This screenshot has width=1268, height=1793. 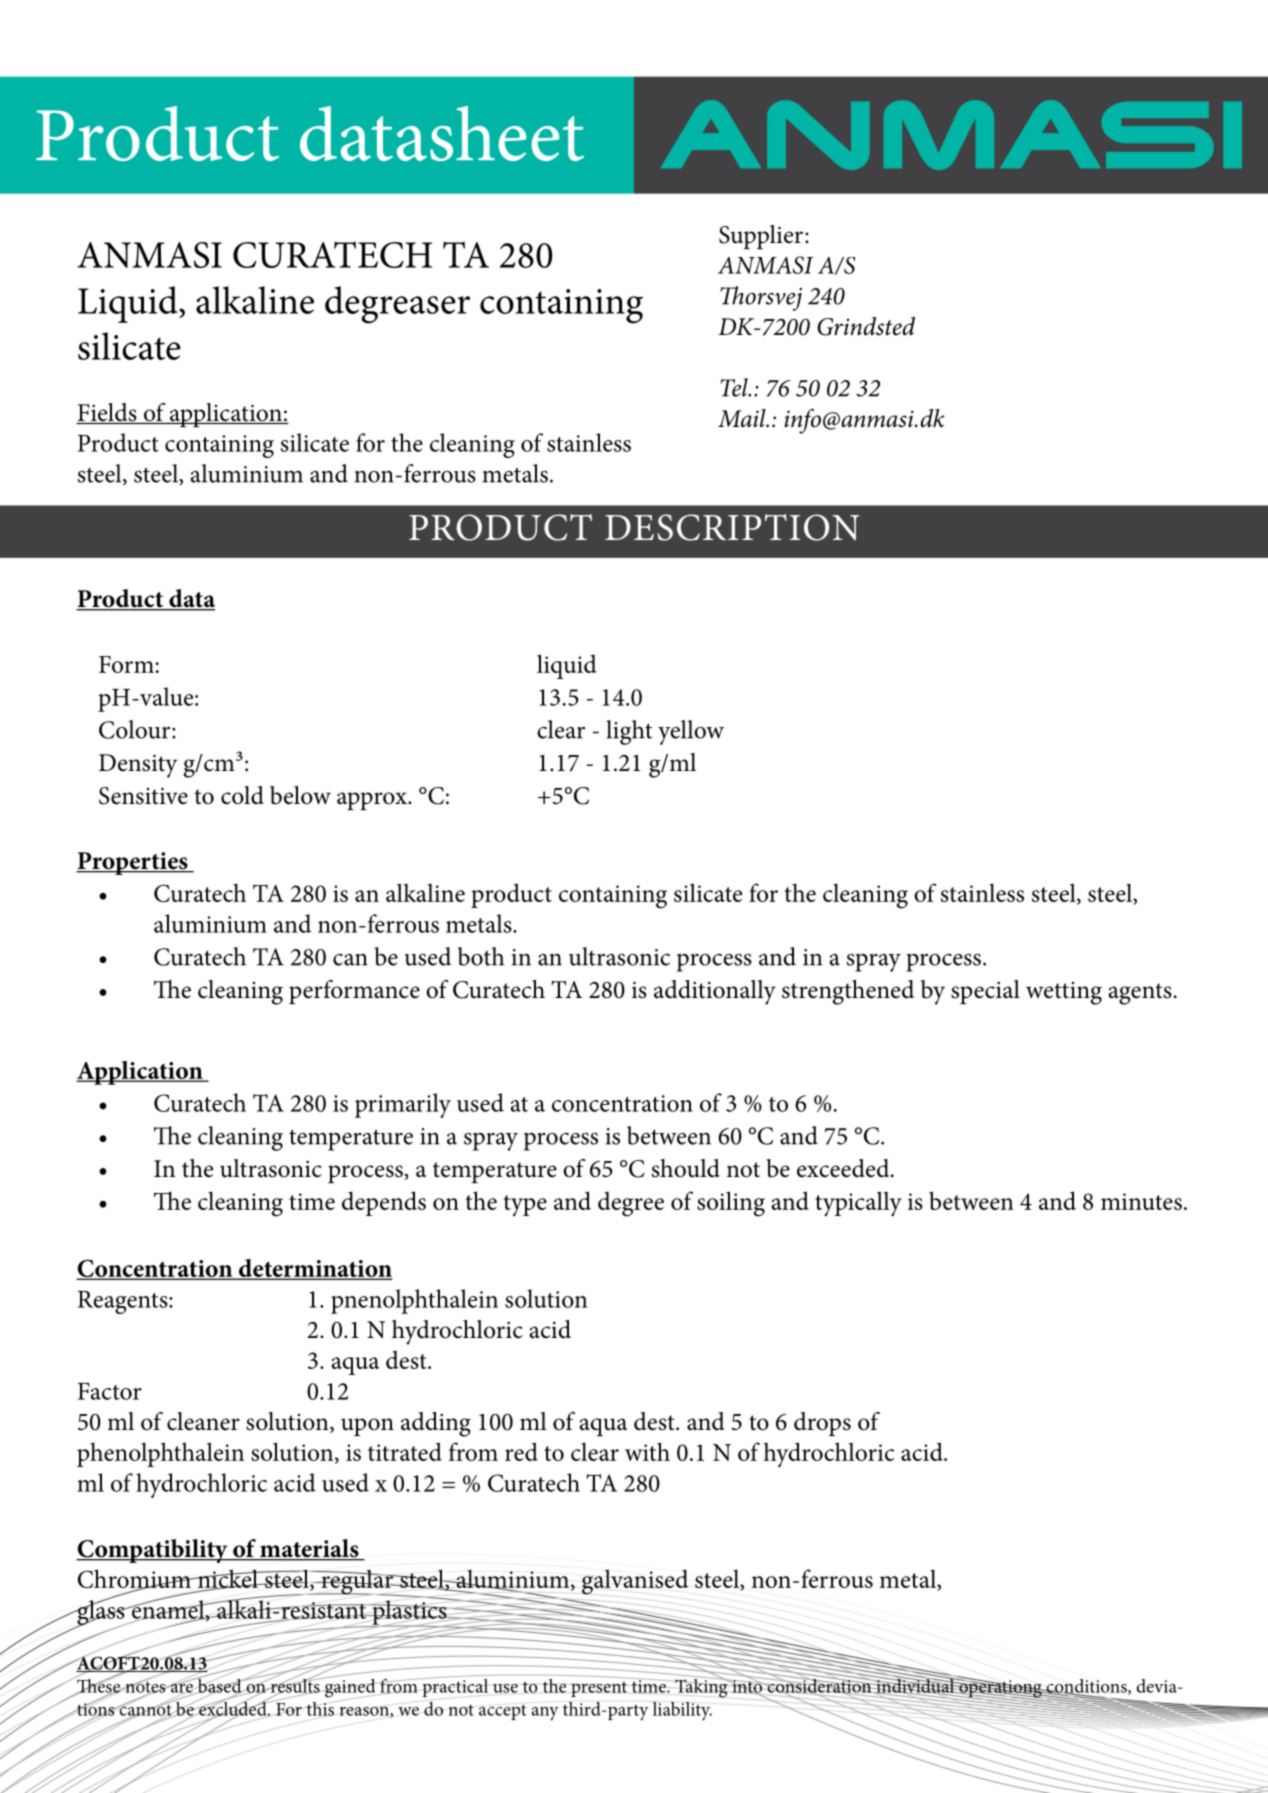 What do you see at coordinates (985, 992) in the screenshot?
I see `special` at bounding box center [985, 992].
